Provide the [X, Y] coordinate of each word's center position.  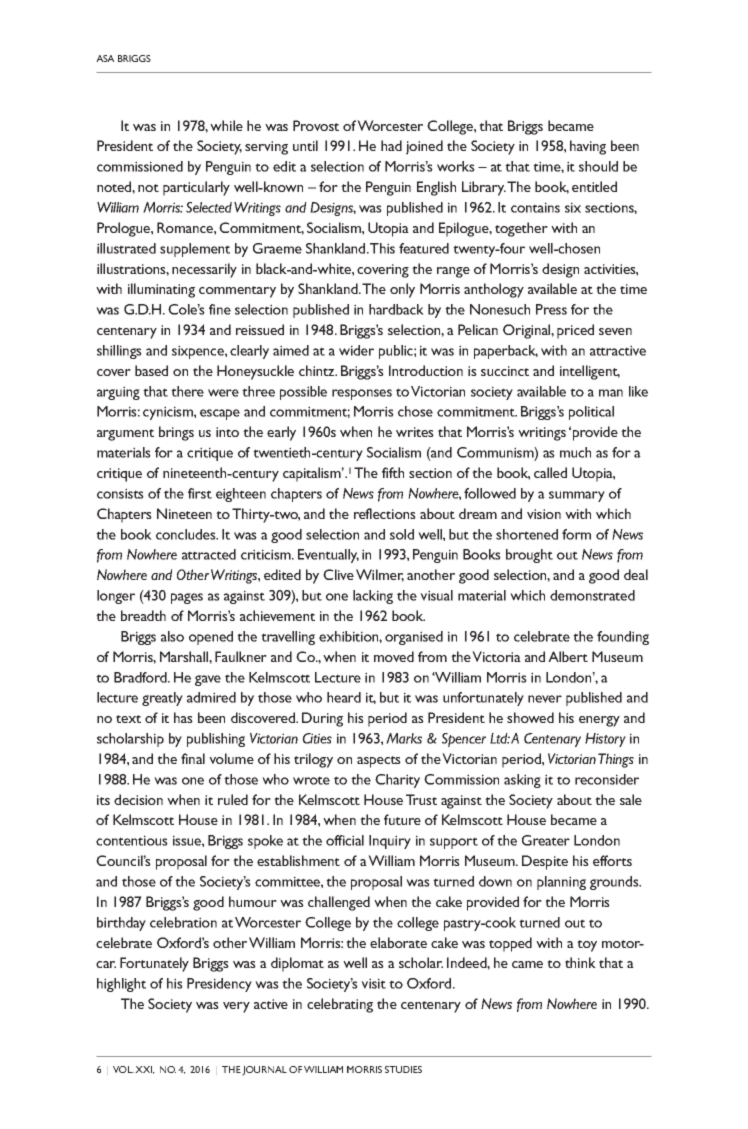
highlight [121, 985]
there [187, 391]
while [226, 125]
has [183, 717]
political [591, 413]
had [391, 145]
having [588, 147]
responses [362, 394]
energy [599, 721]
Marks [404, 738]
